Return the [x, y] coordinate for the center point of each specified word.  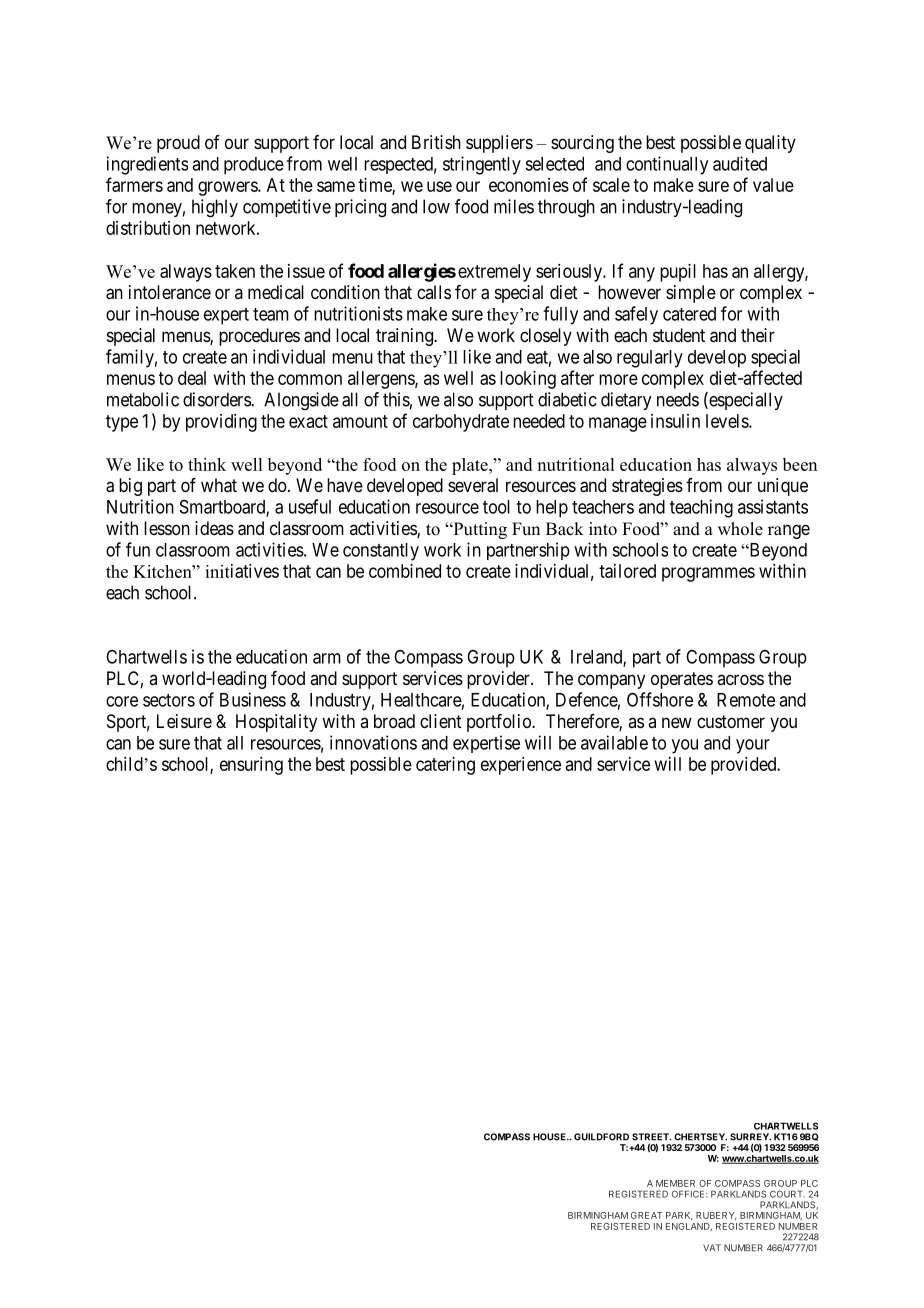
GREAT [646, 1215]
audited [740, 163]
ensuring [251, 766]
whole [740, 529]
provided [745, 766]
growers [228, 188]
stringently [482, 165]
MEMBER [675, 1183]
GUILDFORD [601, 1137]
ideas [214, 528]
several [473, 485]
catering [445, 766]
